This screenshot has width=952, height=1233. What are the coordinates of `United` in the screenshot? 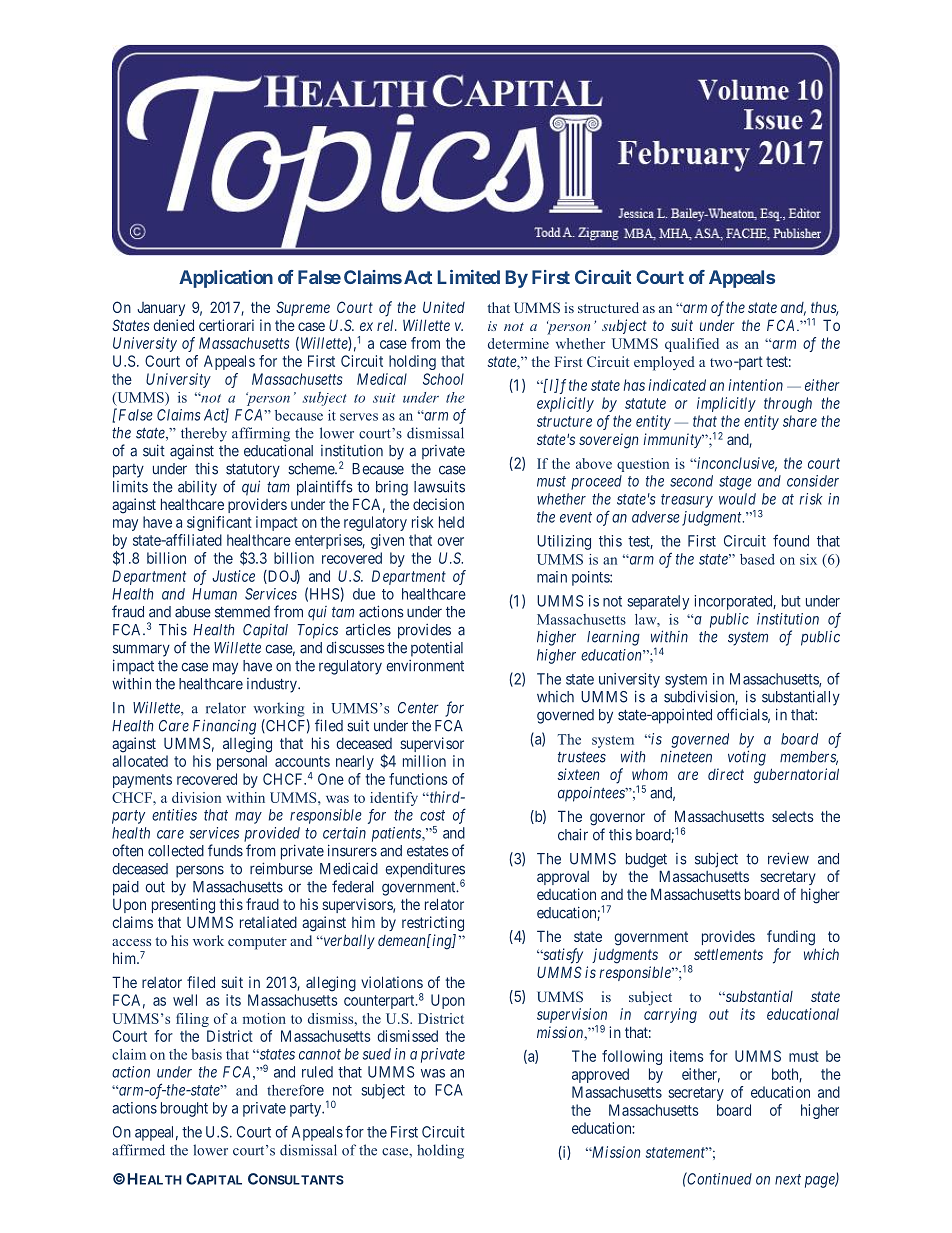 It's located at (444, 307).
